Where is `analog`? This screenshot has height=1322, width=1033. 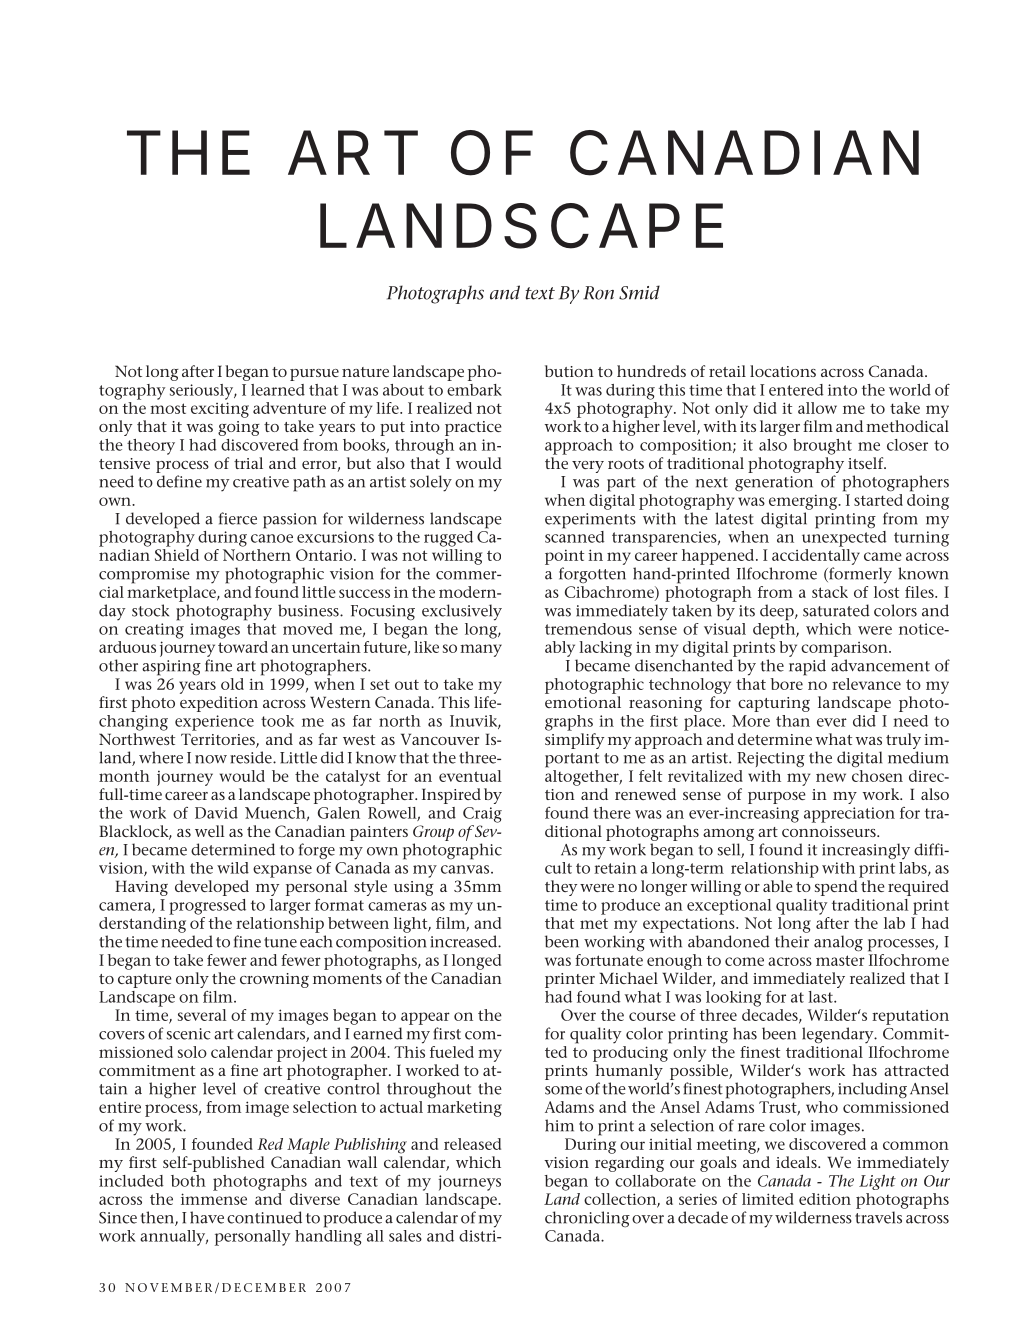
analog is located at coordinates (838, 943).
